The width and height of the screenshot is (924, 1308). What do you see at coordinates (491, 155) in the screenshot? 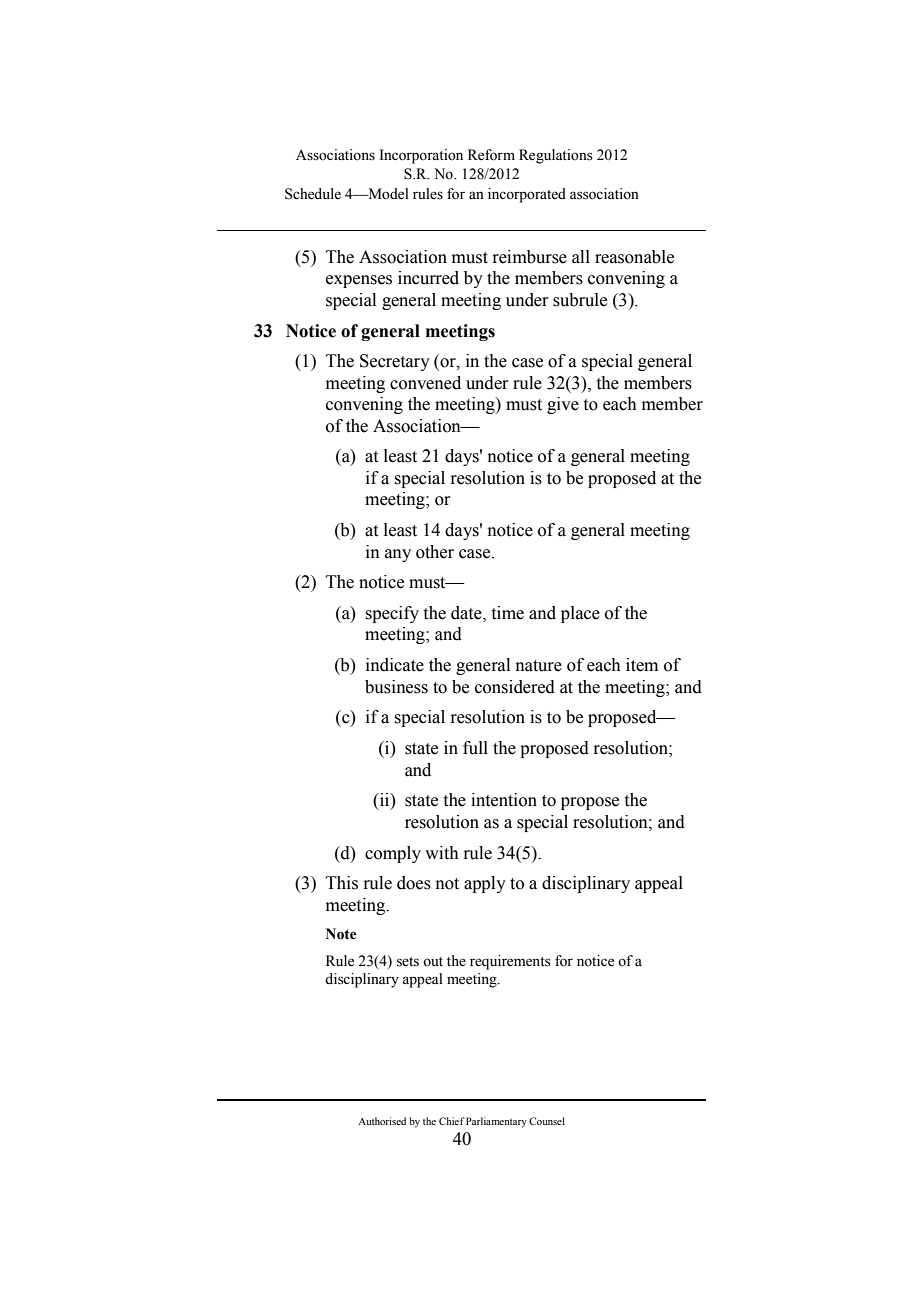
I see `Reform` at bounding box center [491, 155].
